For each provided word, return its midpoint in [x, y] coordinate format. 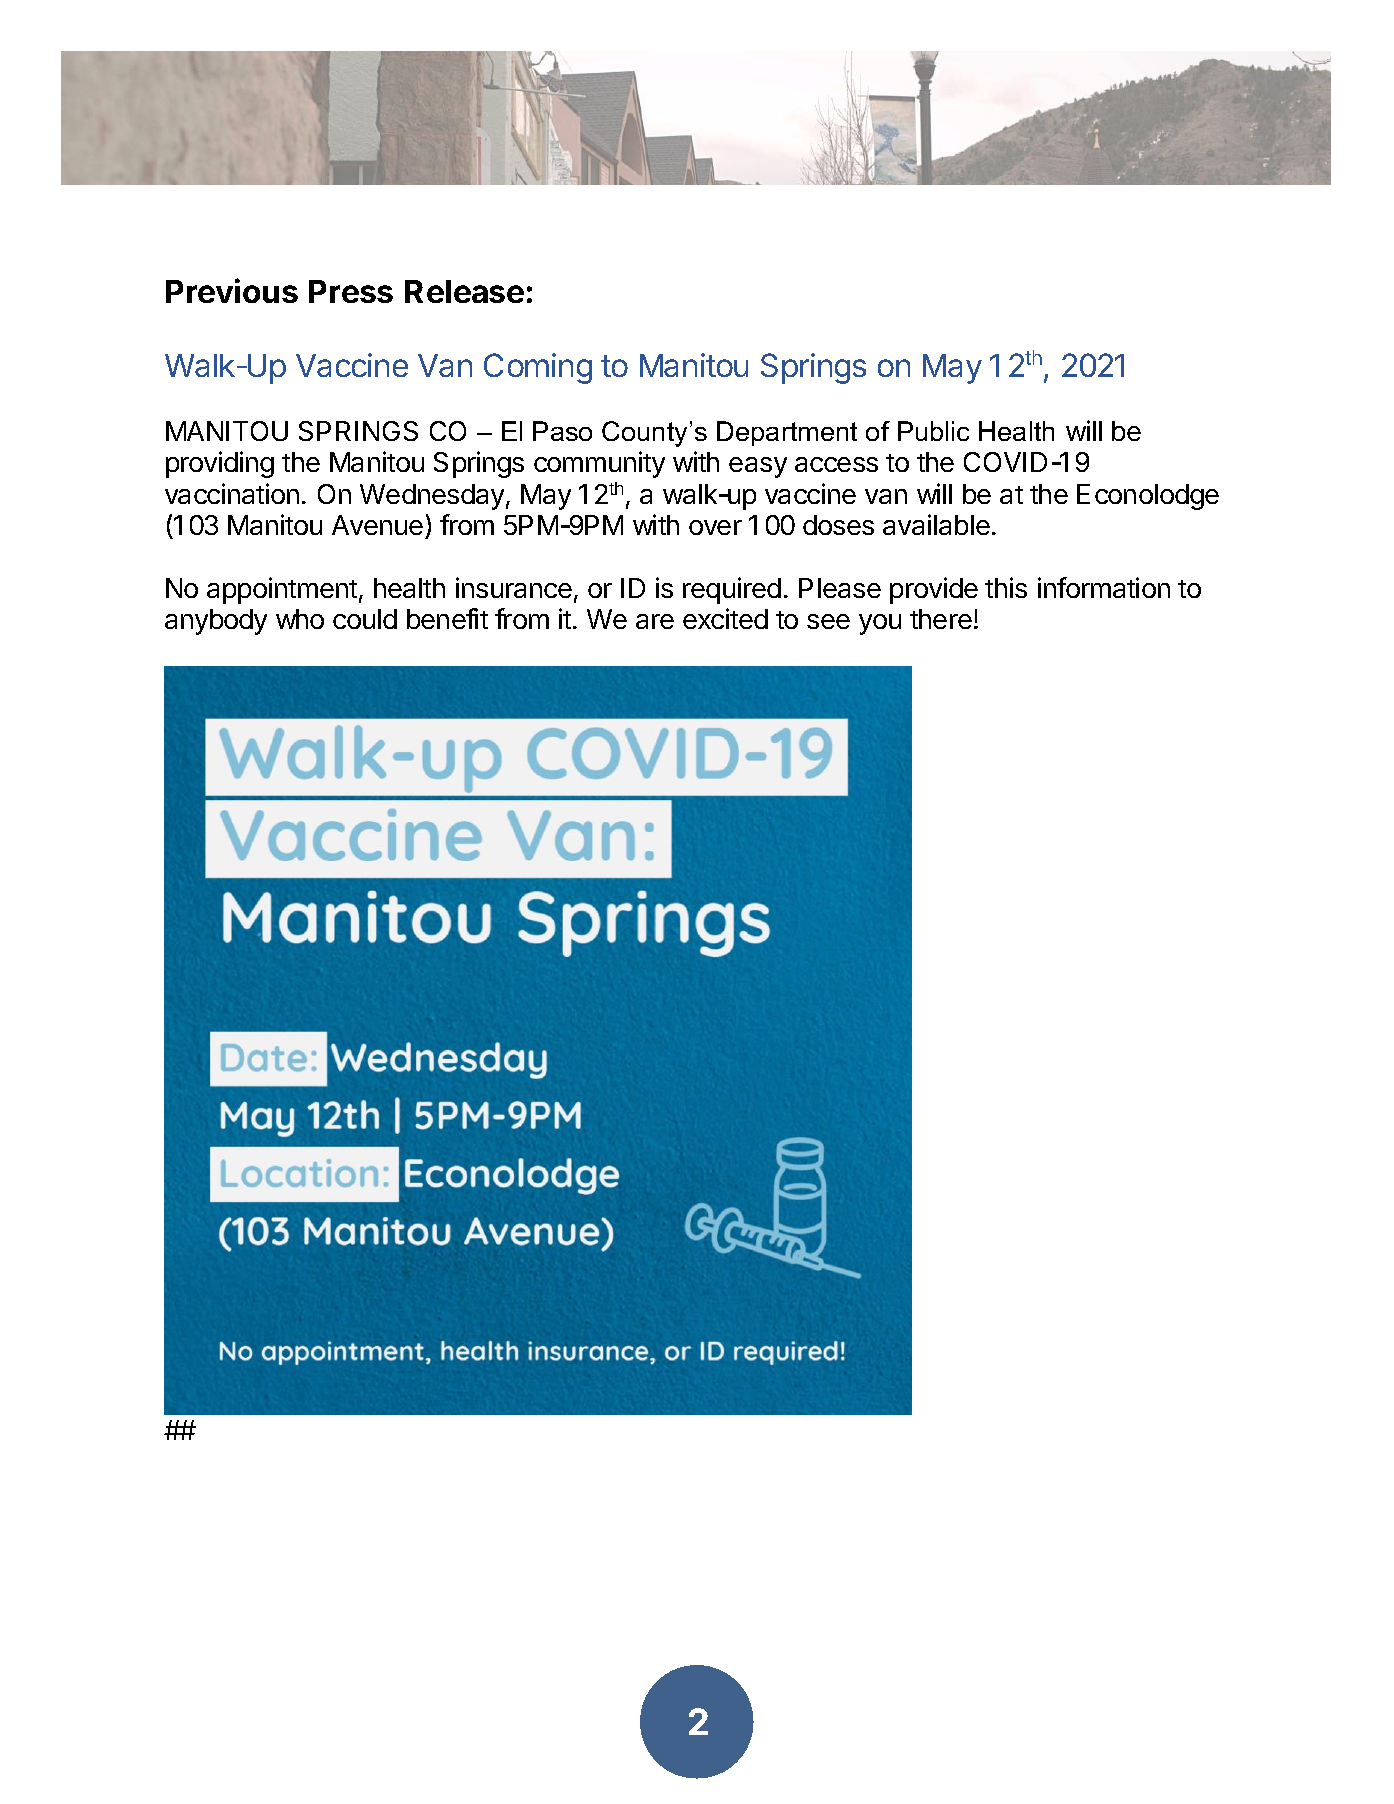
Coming [538, 368]
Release [464, 291]
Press [351, 291]
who [300, 619]
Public [933, 431]
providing [220, 464]
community [599, 464]
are [655, 621]
